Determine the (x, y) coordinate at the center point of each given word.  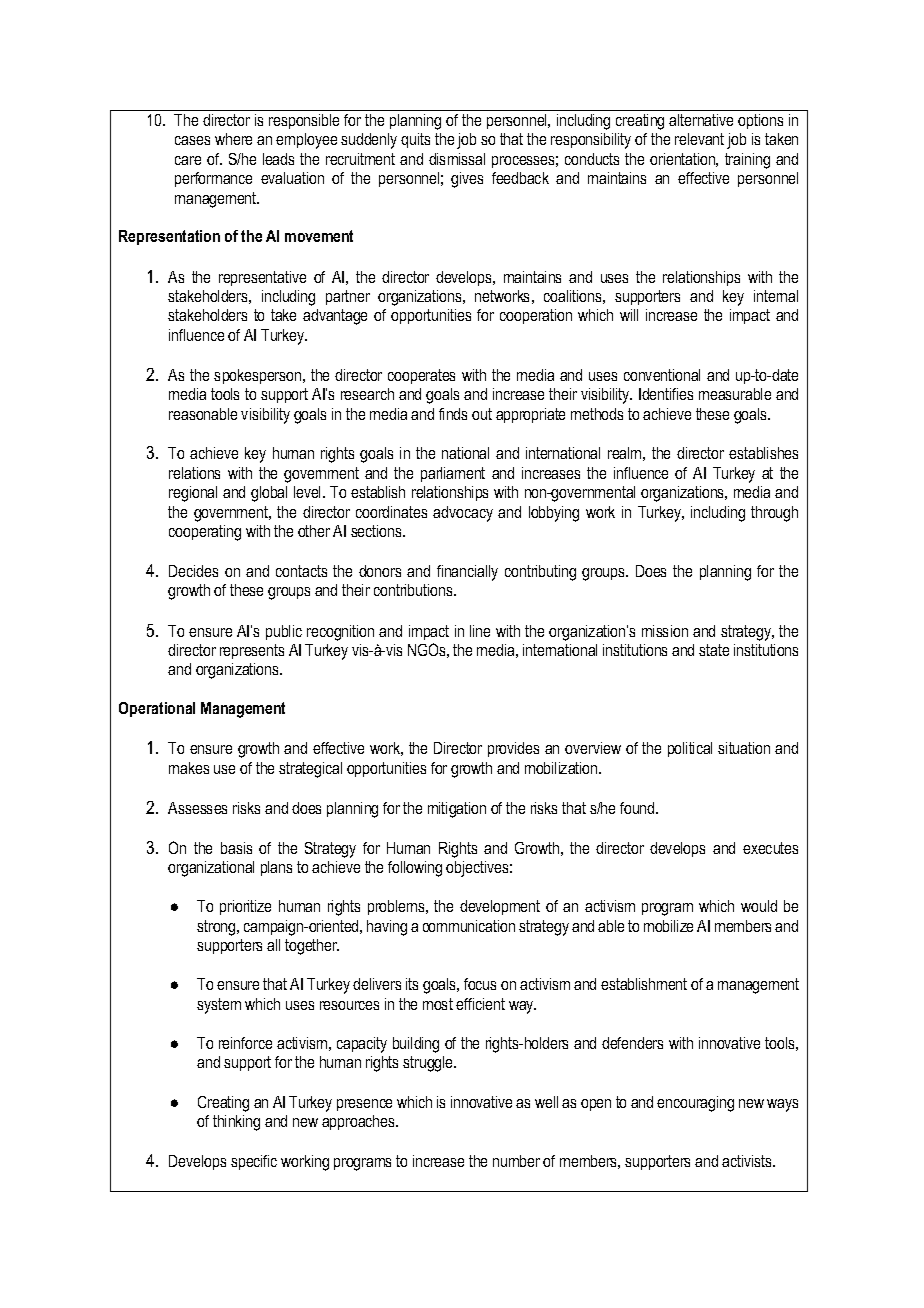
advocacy (463, 514)
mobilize (668, 926)
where (233, 139)
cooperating (205, 533)
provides (513, 749)
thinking (236, 1123)
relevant (699, 139)
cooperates (421, 376)
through (774, 514)
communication (469, 926)
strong (217, 928)
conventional (662, 375)
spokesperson (259, 376)
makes (189, 768)
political (690, 749)
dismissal (457, 159)
